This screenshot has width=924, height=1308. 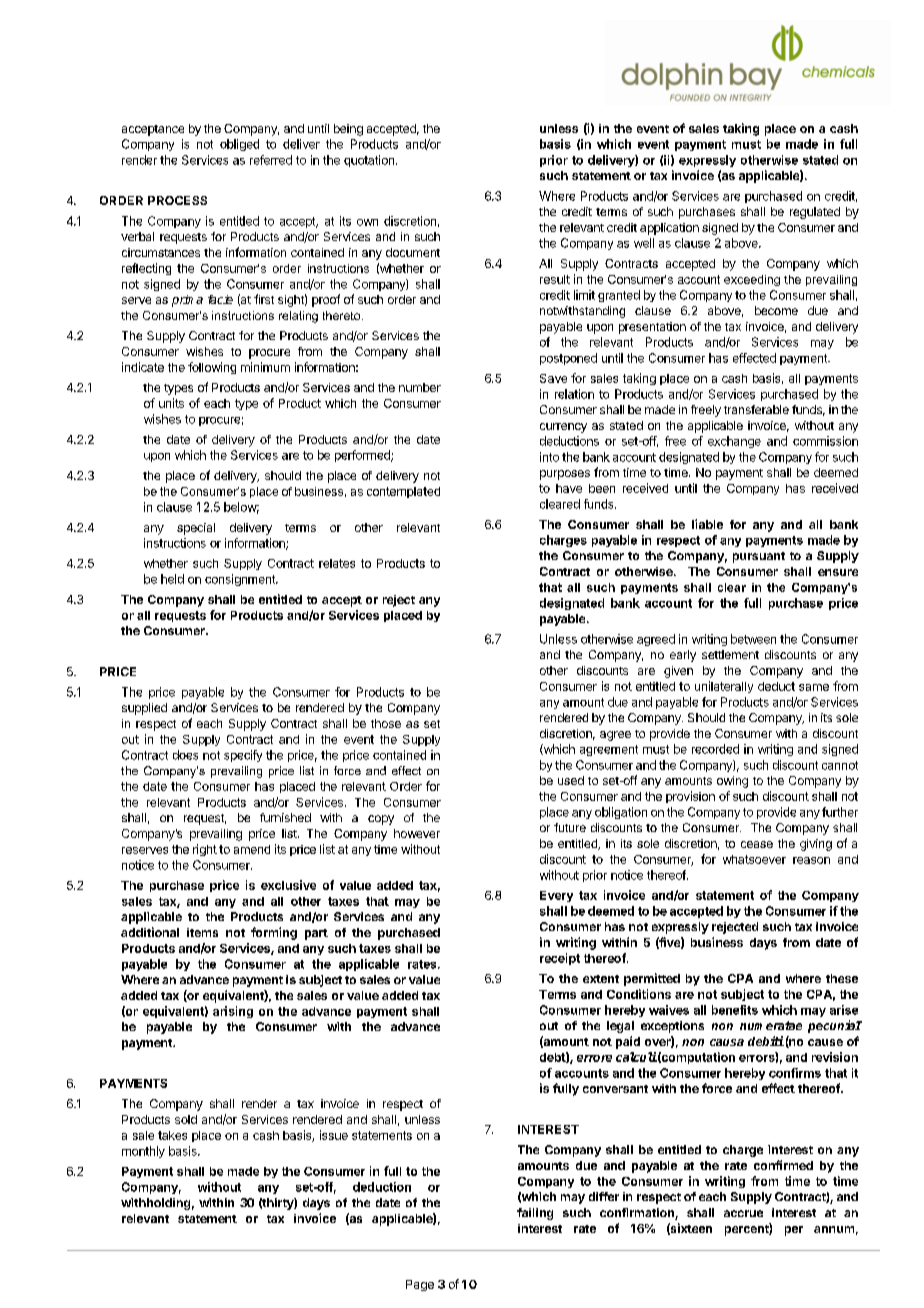 What do you see at coordinates (815, 213) in the screenshot?
I see `regulated` at bounding box center [815, 213].
